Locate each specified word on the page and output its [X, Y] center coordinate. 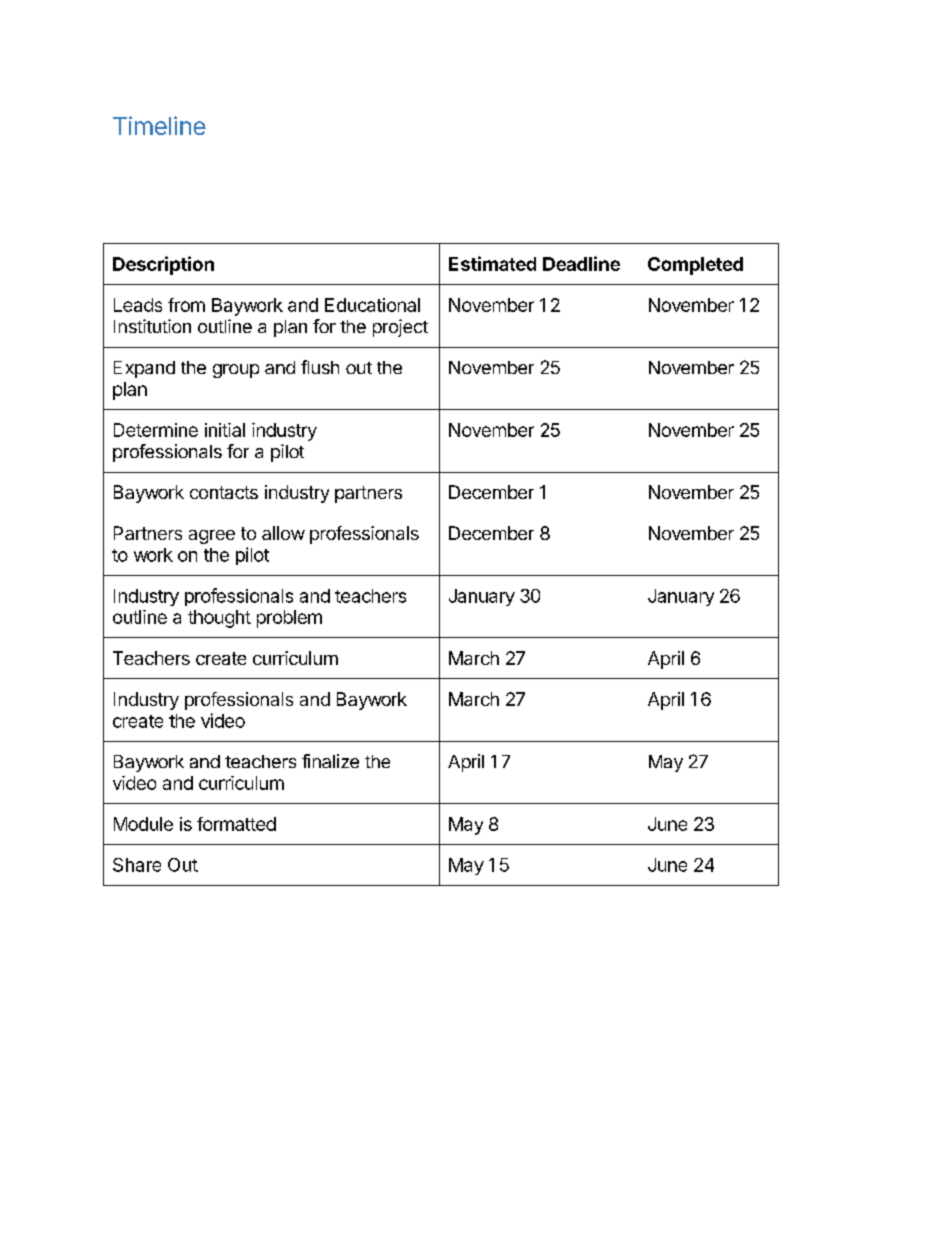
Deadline [581, 263]
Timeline [159, 125]
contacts [224, 492]
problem [289, 619]
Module [143, 824]
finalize [330, 761]
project [400, 328]
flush [320, 367]
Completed [695, 266]
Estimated [492, 263]
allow [283, 533]
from [186, 305]
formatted [236, 824]
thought [219, 619]
